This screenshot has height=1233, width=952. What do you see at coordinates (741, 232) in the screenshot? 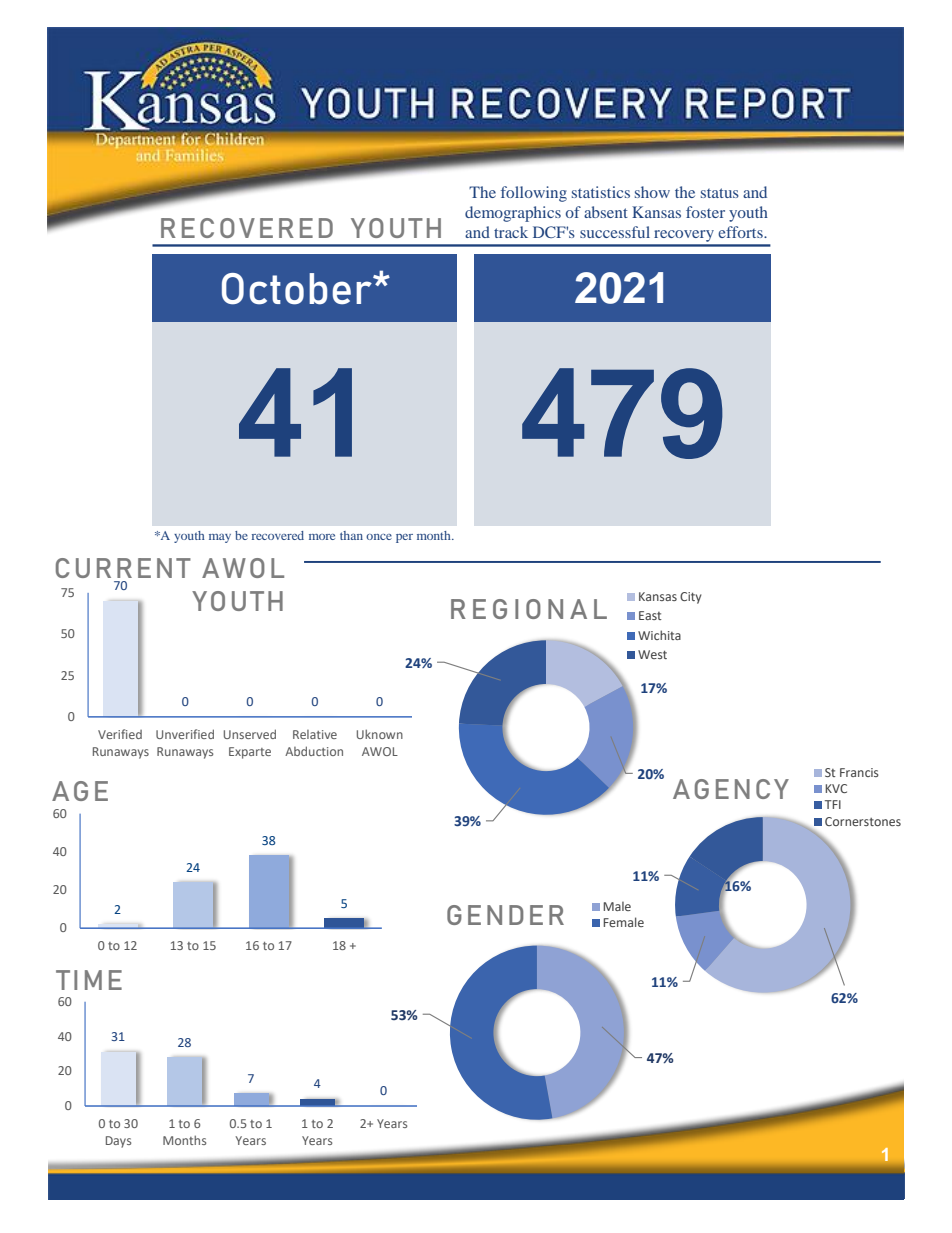
I see `efforts` at bounding box center [741, 232].
